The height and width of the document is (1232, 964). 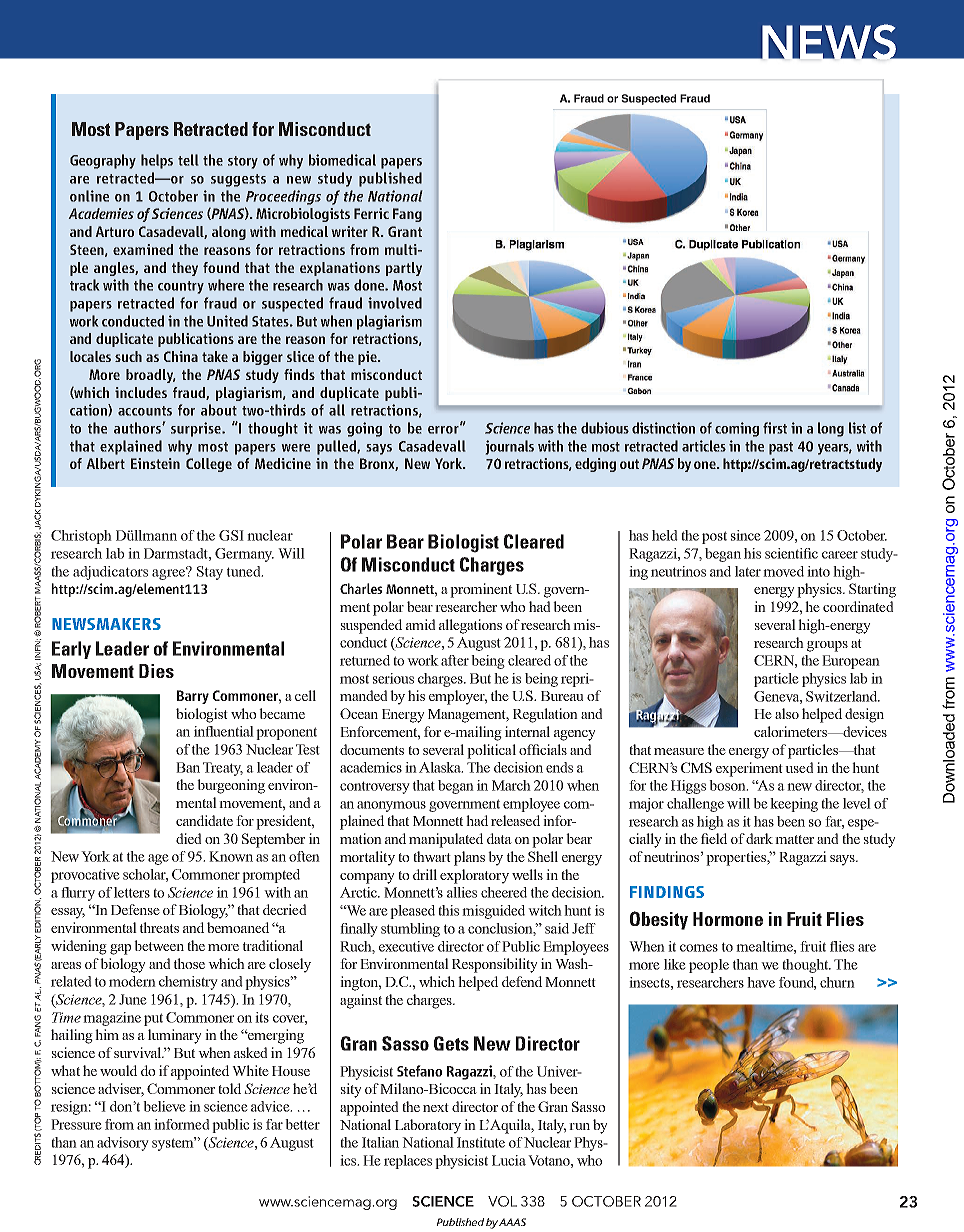 What do you see at coordinates (164, 1106) in the document?
I see `believe` at bounding box center [164, 1106].
